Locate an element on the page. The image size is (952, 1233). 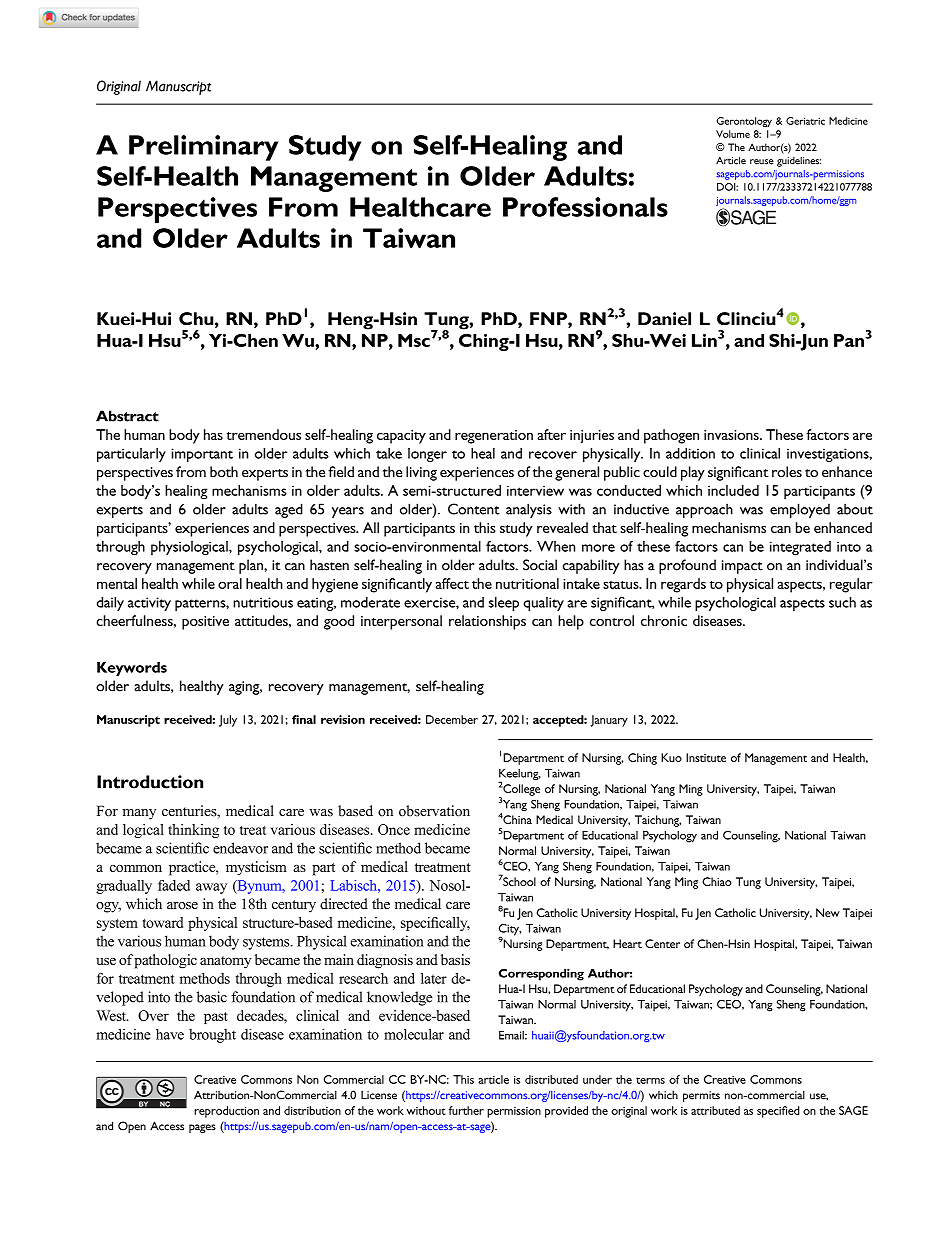
relationships is located at coordinates (487, 622).
